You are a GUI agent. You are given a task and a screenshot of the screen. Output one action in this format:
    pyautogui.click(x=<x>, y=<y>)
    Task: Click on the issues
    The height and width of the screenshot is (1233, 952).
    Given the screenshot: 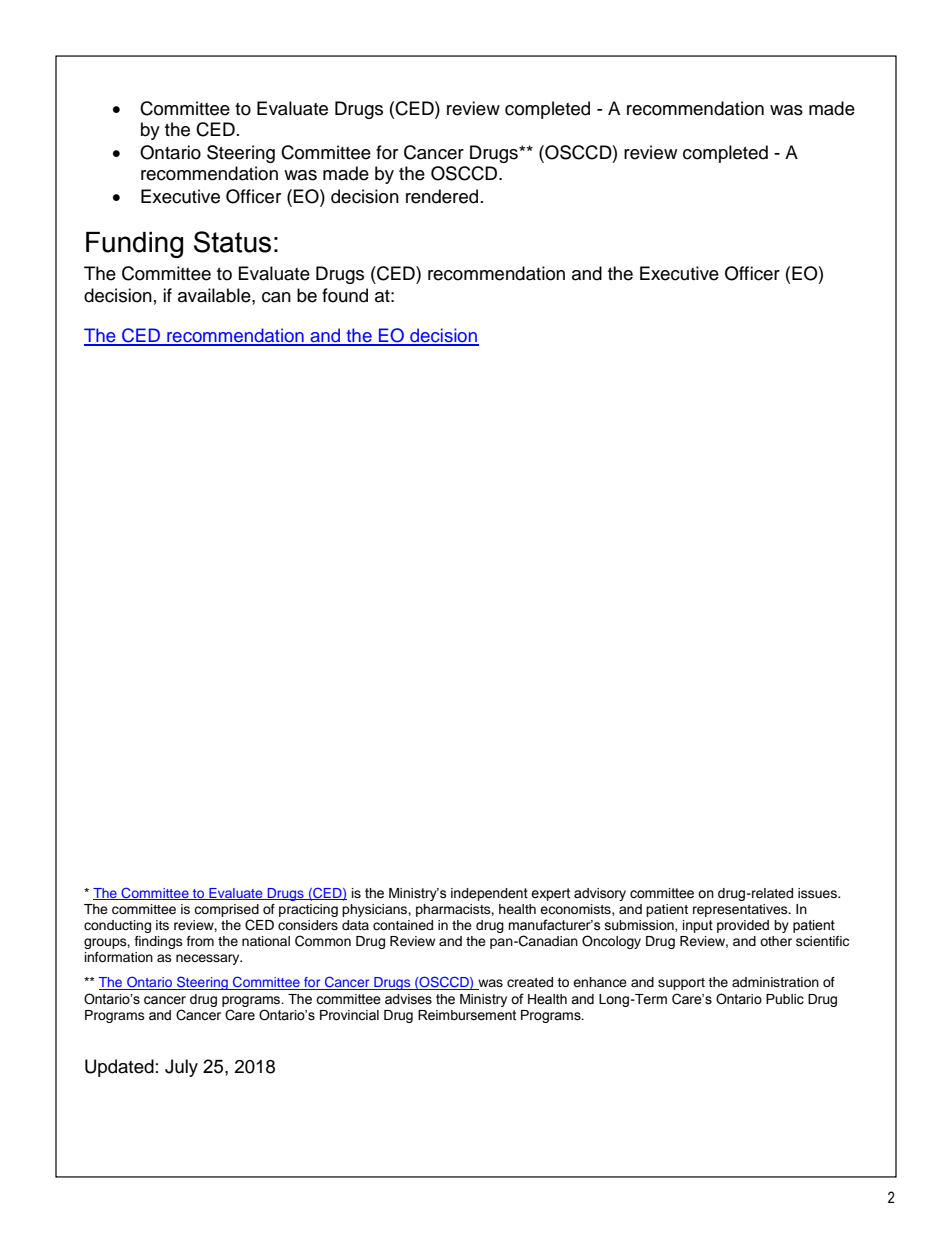 What is the action you would take?
    pyautogui.click(x=818, y=893)
